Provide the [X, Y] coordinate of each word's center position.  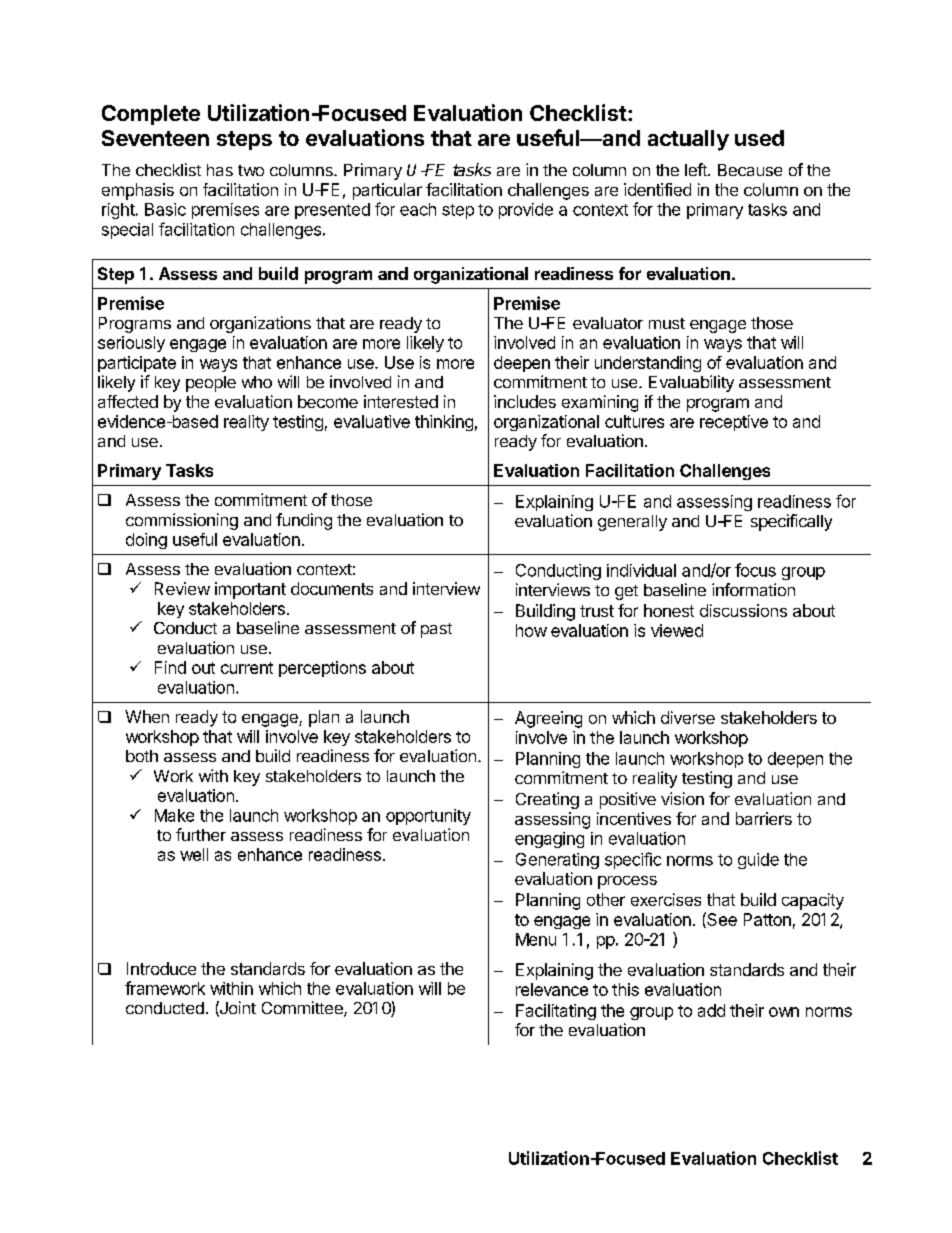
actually [688, 140]
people [211, 384]
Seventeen [155, 138]
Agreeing [548, 719]
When [147, 716]
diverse [688, 717]
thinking [444, 423]
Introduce [161, 968]
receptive [734, 423]
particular [387, 191]
